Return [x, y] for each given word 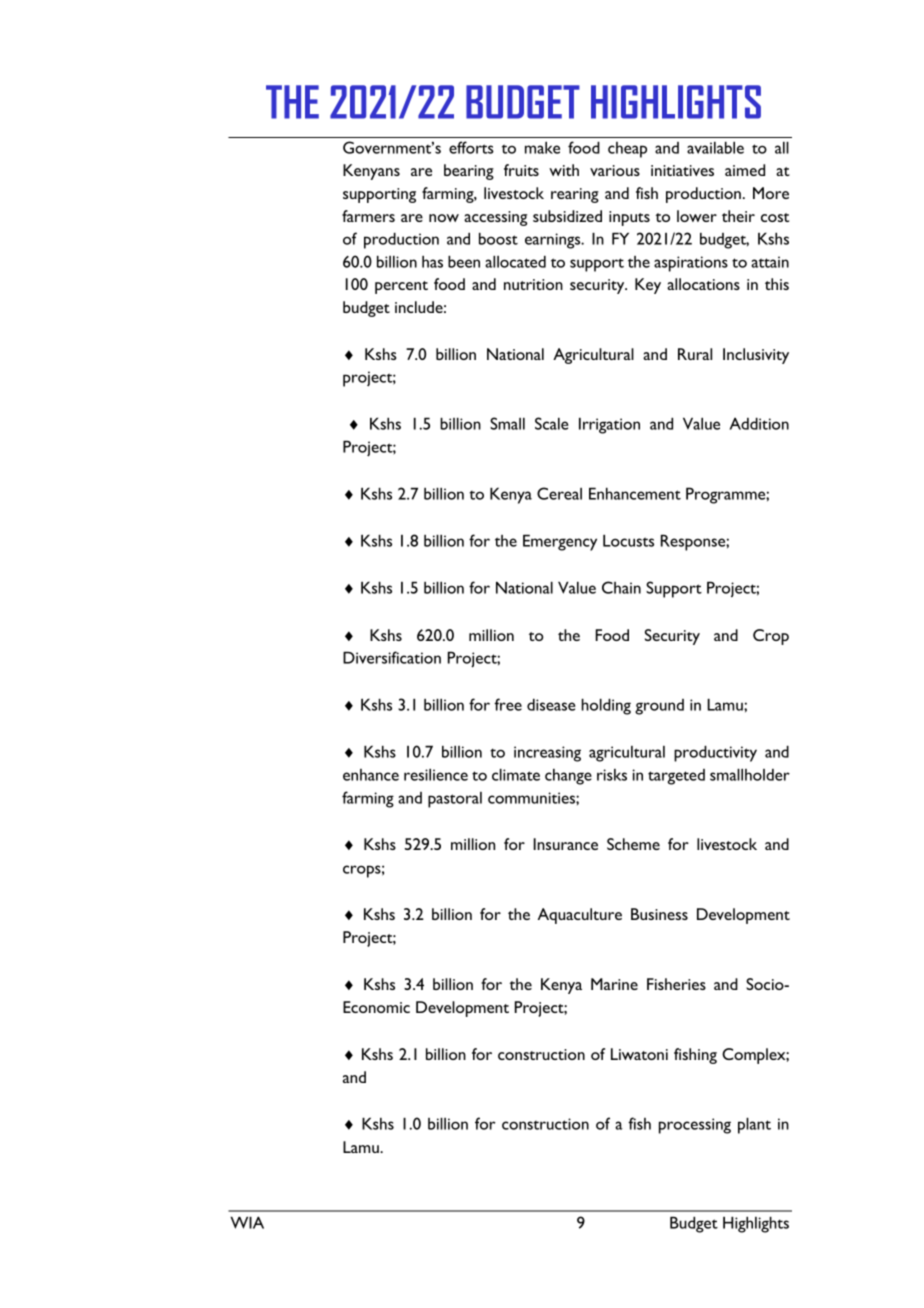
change [568, 777]
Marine [614, 984]
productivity [715, 753]
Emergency [560, 542]
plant [754, 1125]
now [444, 218]
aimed [745, 170]
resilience [436, 774]
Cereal [559, 493]
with [564, 170]
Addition [759, 423]
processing [695, 1126]
